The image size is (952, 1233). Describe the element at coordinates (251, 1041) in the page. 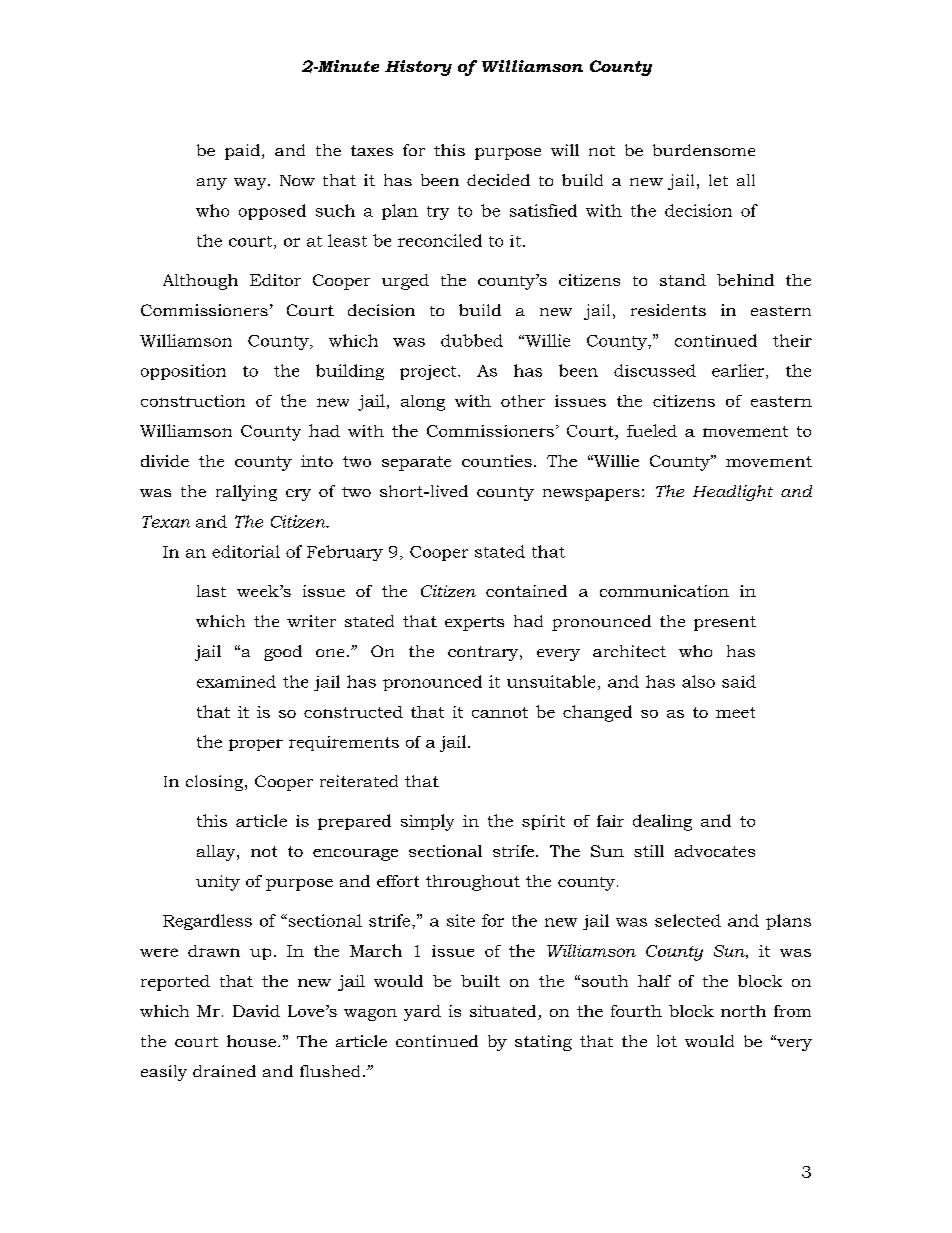

I see `house` at that location.
